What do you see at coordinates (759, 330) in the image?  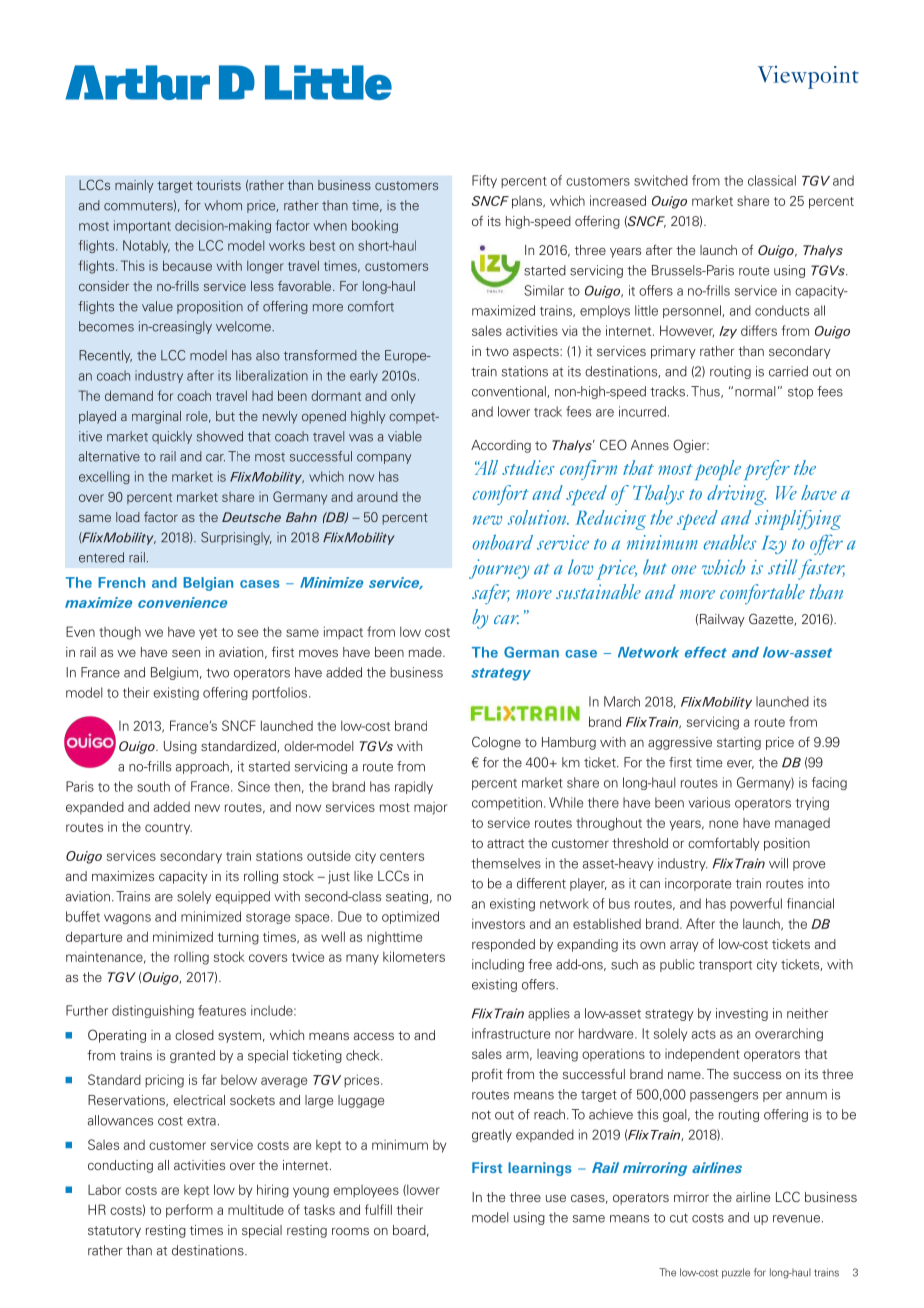 I see `differs` at bounding box center [759, 330].
